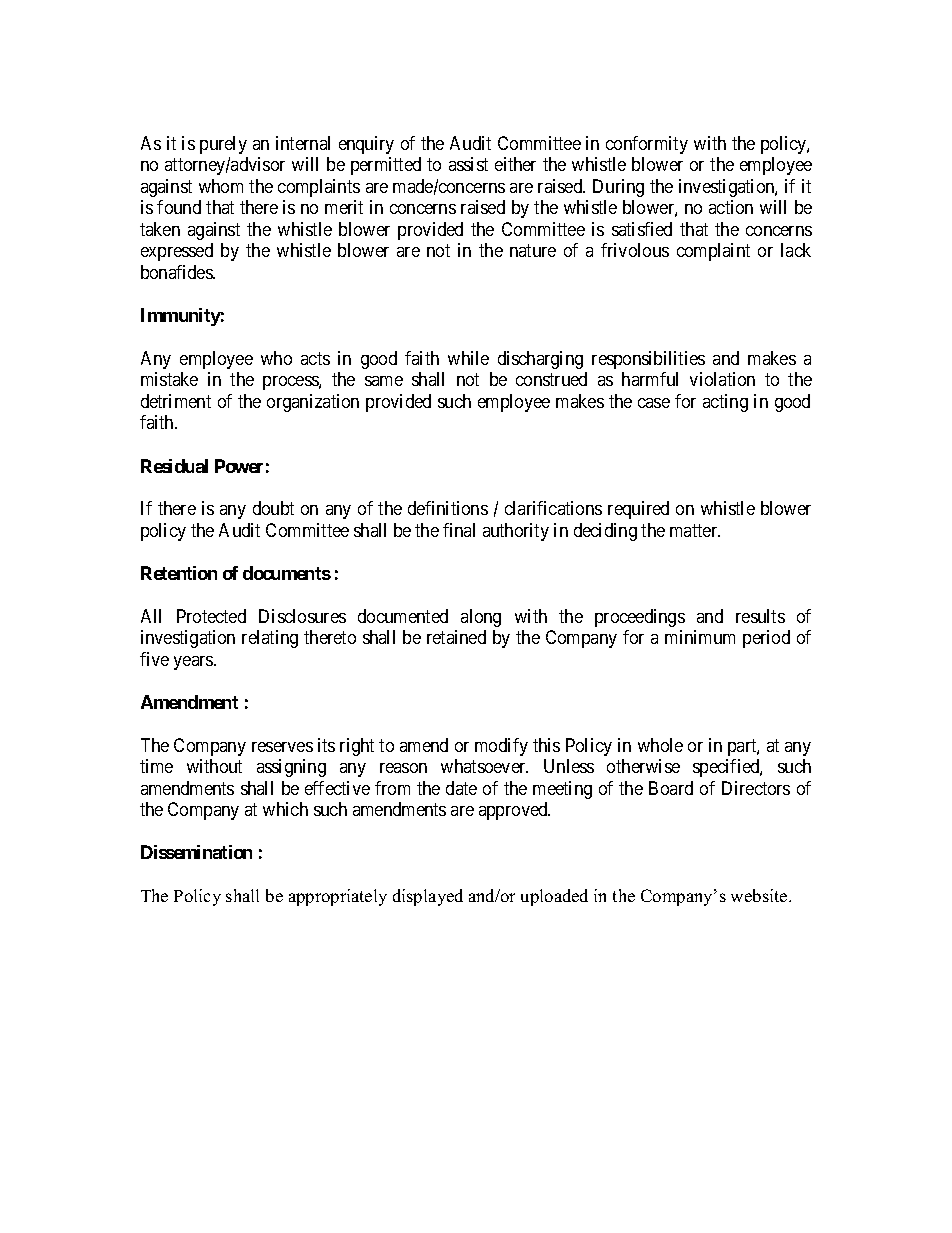 Image resolution: width=952 pixels, height=1233 pixels. I want to click on purely, so click(223, 145).
